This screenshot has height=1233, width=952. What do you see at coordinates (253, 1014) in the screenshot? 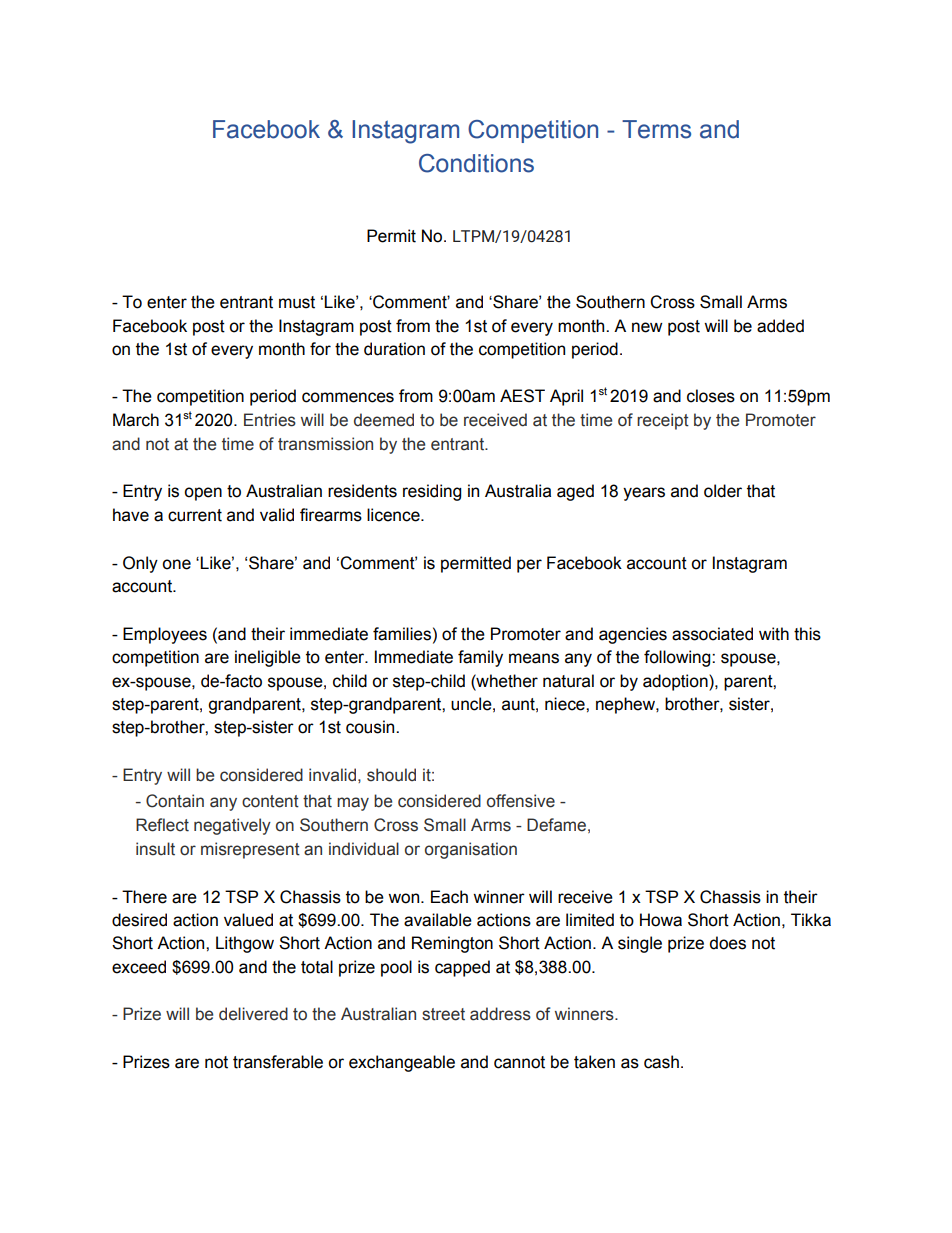
I see `delivered` at bounding box center [253, 1014].
